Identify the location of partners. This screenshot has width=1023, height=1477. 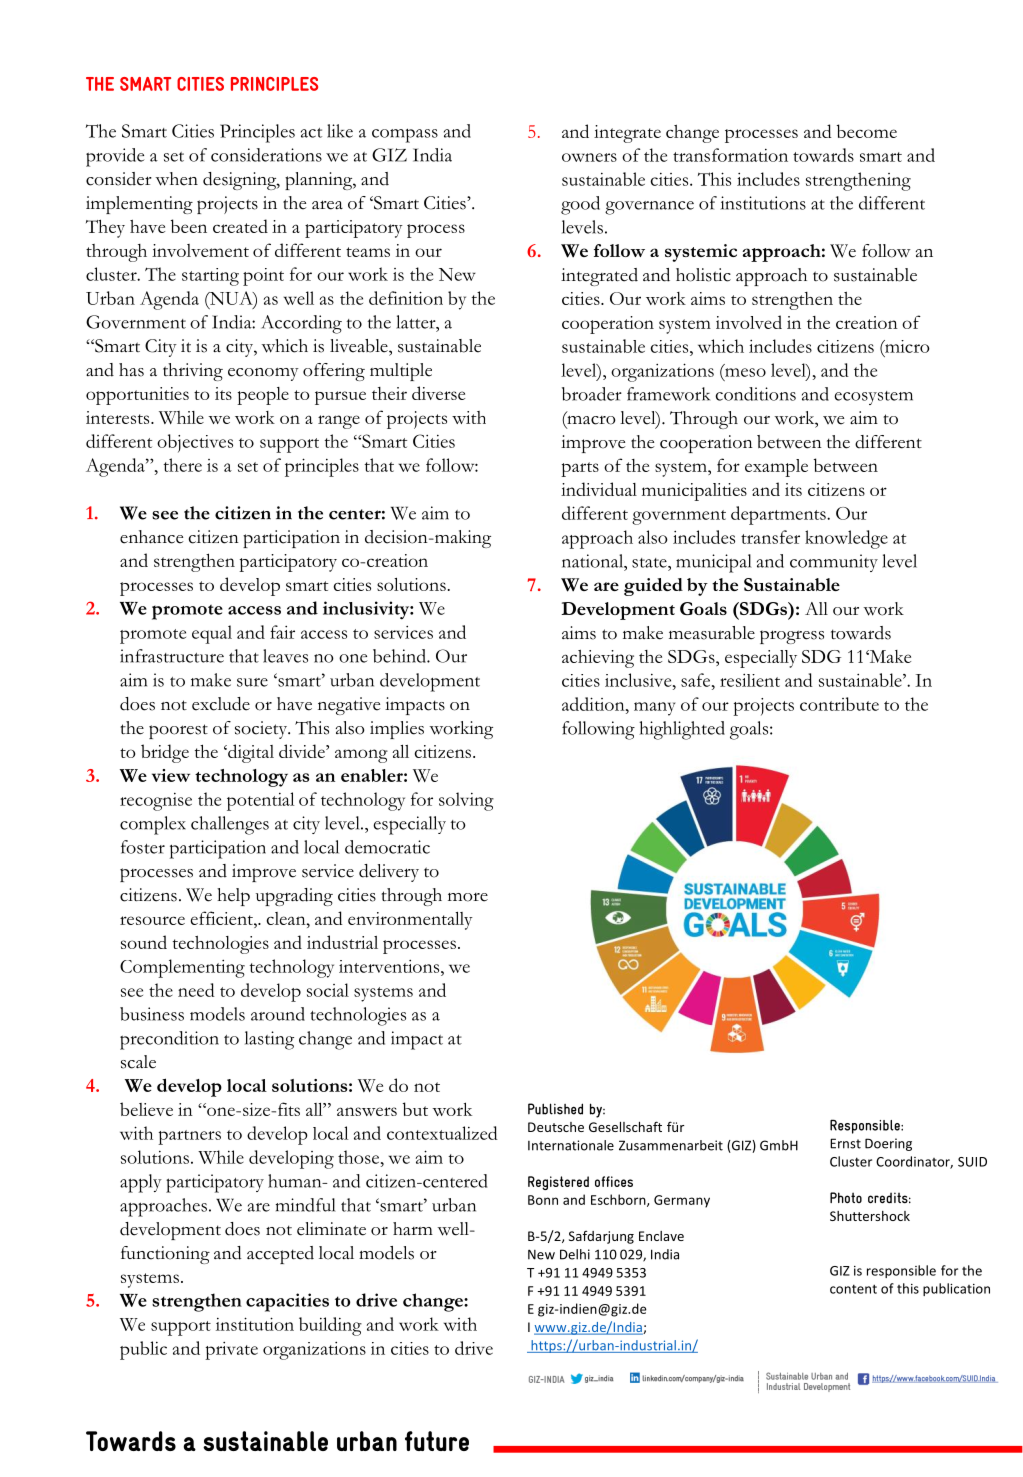
(189, 1137).
